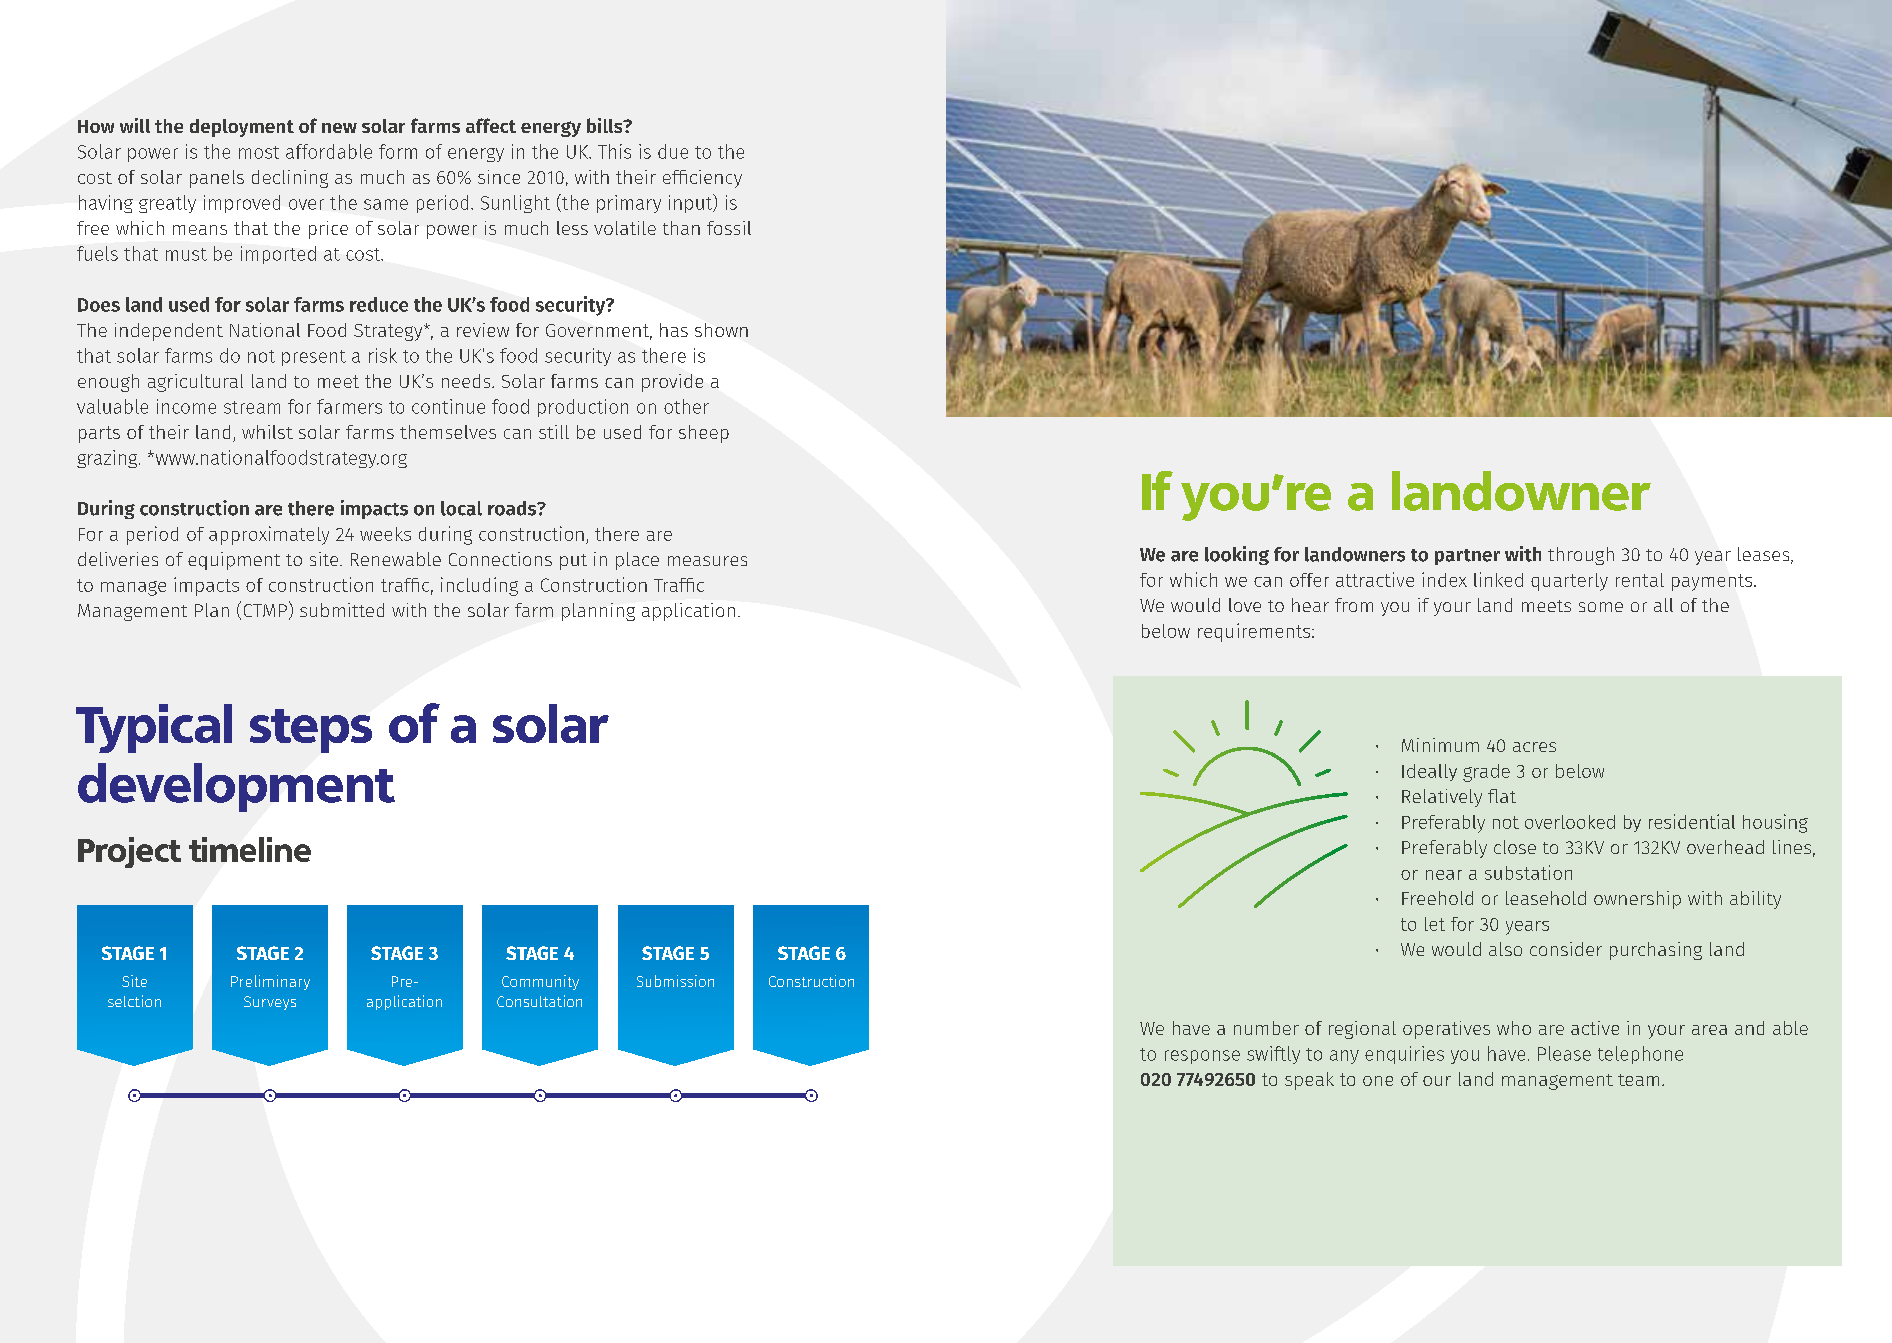  I want to click on Surveys, so click(270, 1003).
